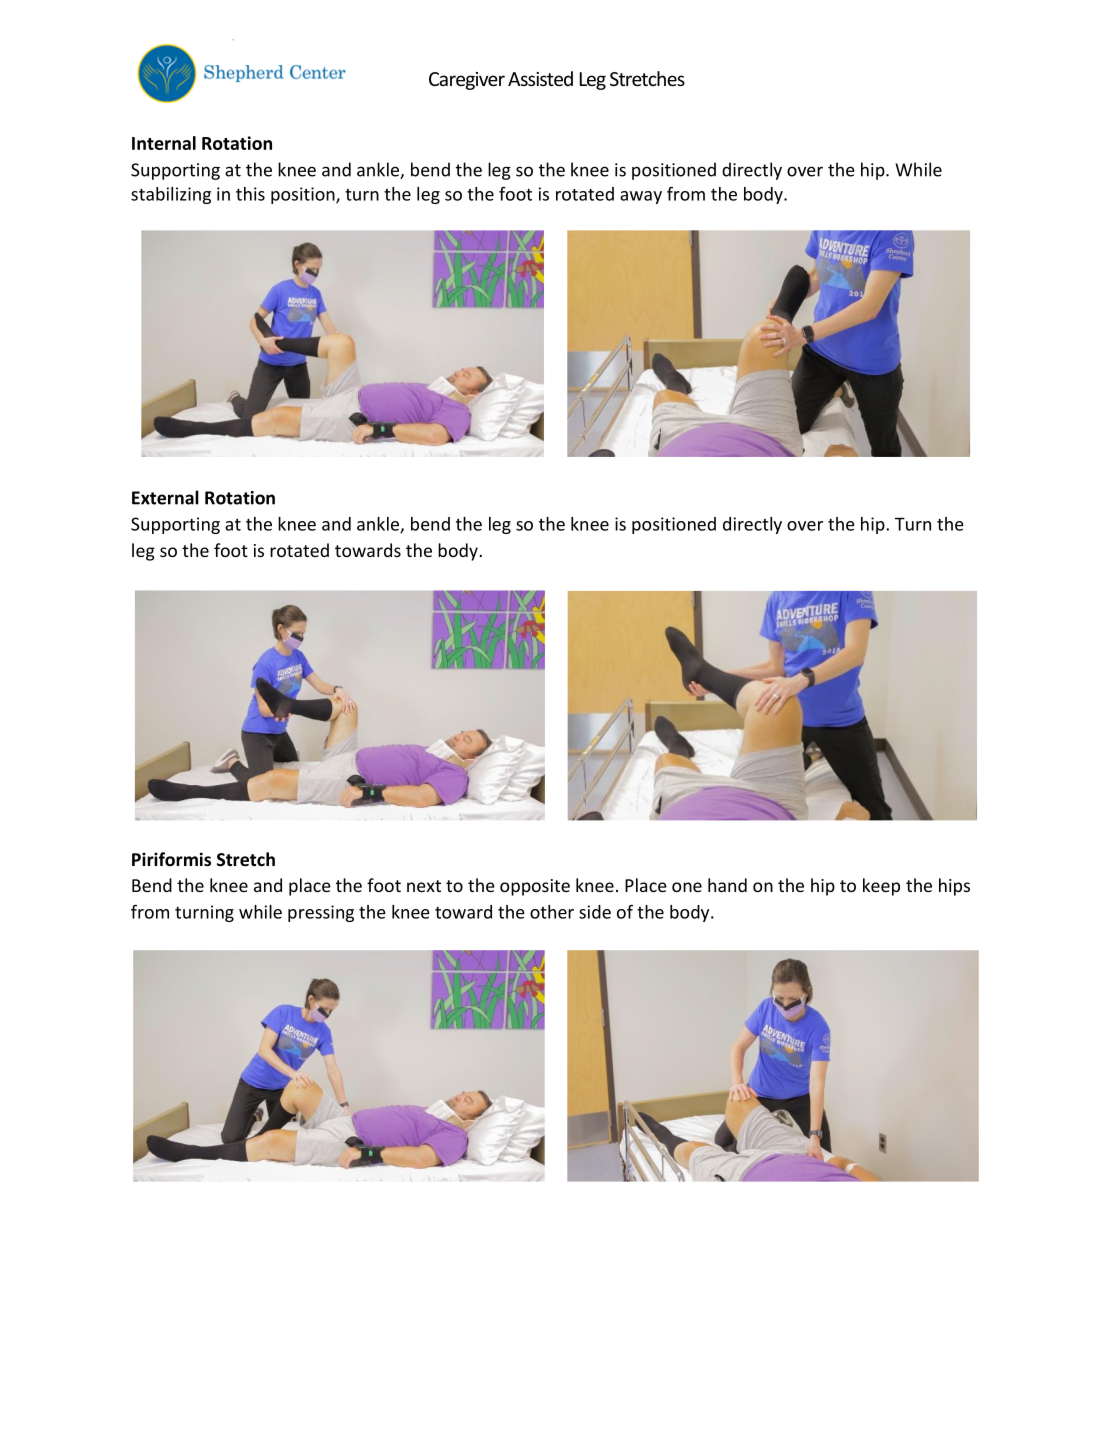 The image size is (1112, 1439). I want to click on away, so click(641, 197).
